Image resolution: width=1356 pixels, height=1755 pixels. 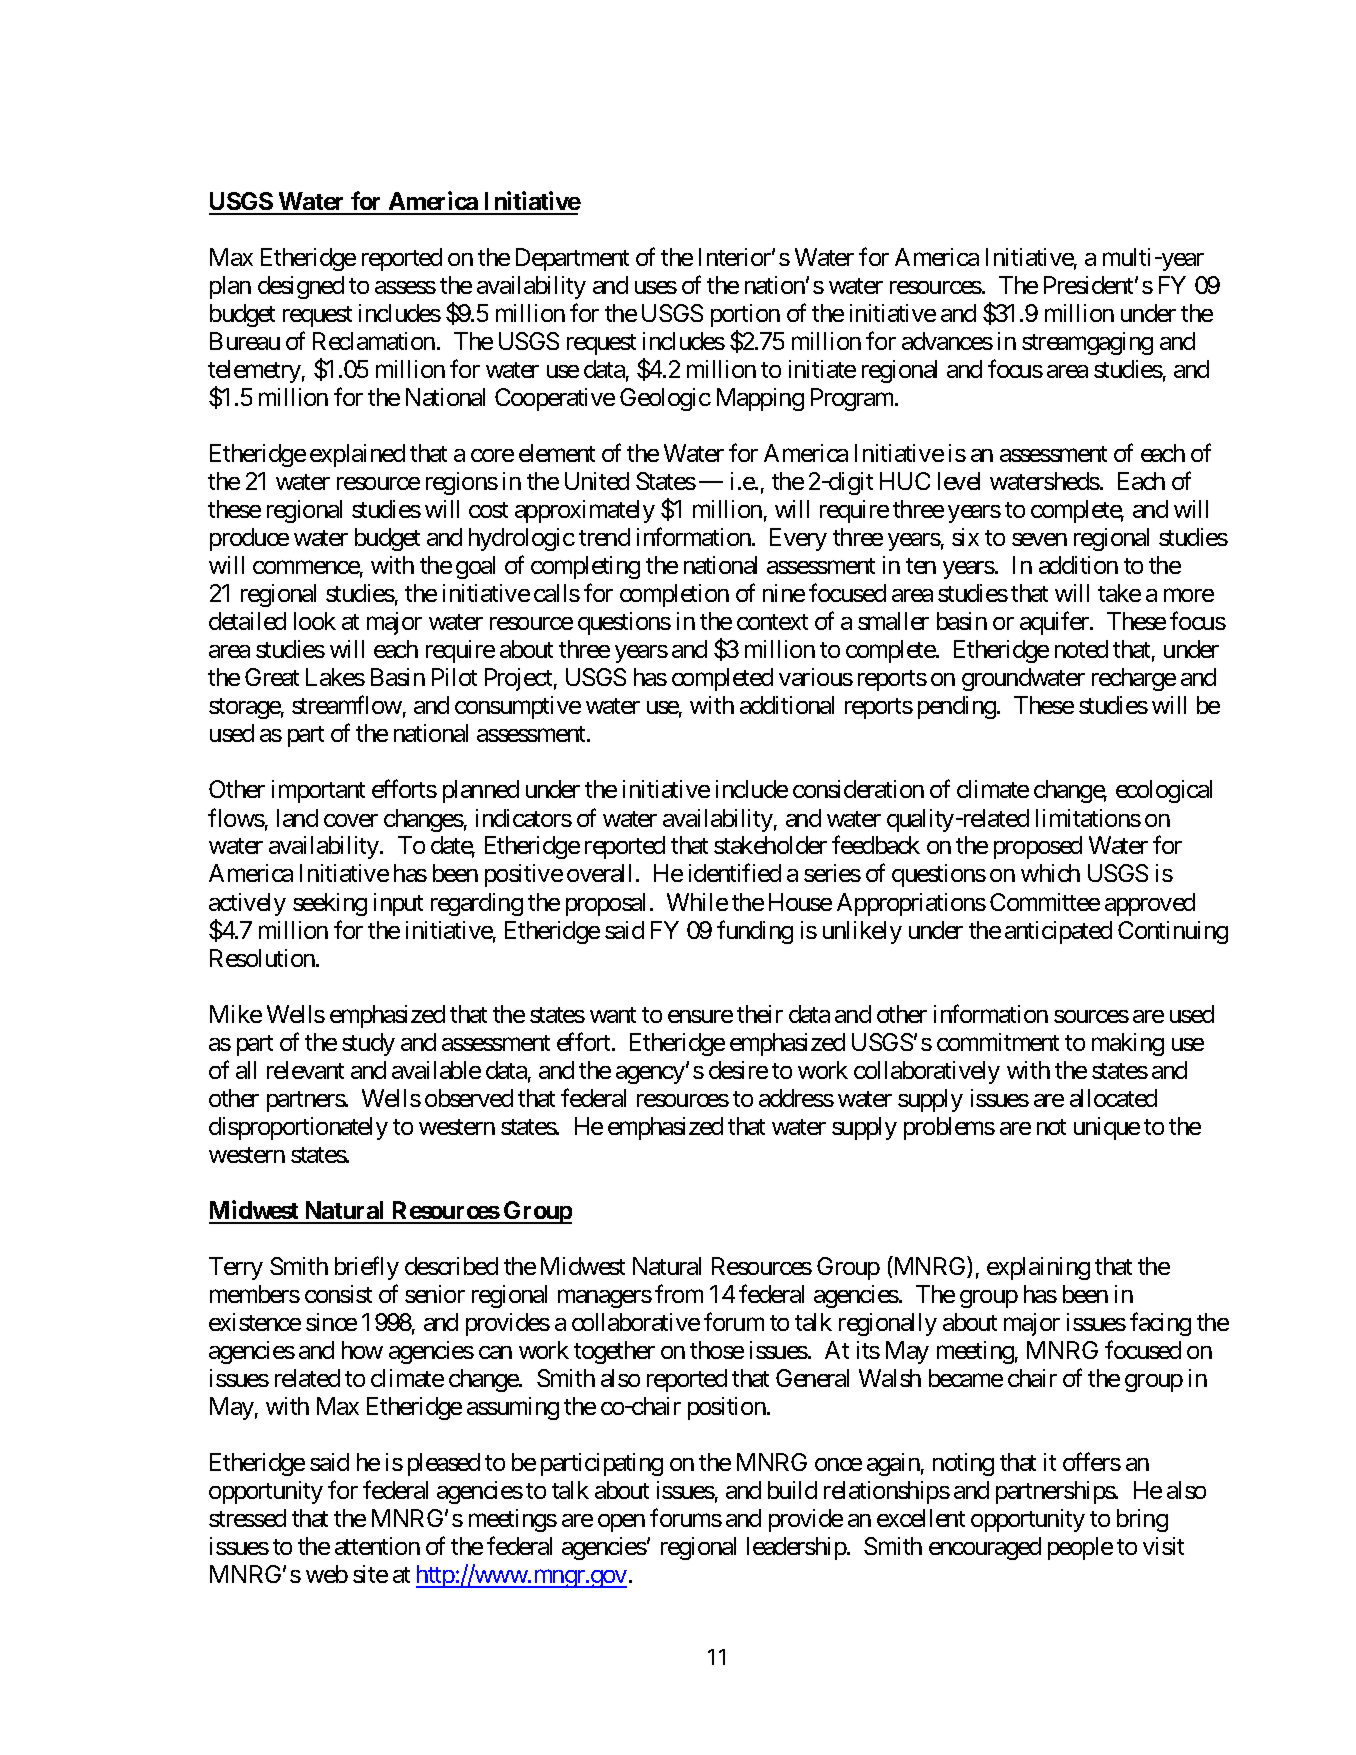 What do you see at coordinates (367, 1268) in the screenshot?
I see `briefly` at bounding box center [367, 1268].
